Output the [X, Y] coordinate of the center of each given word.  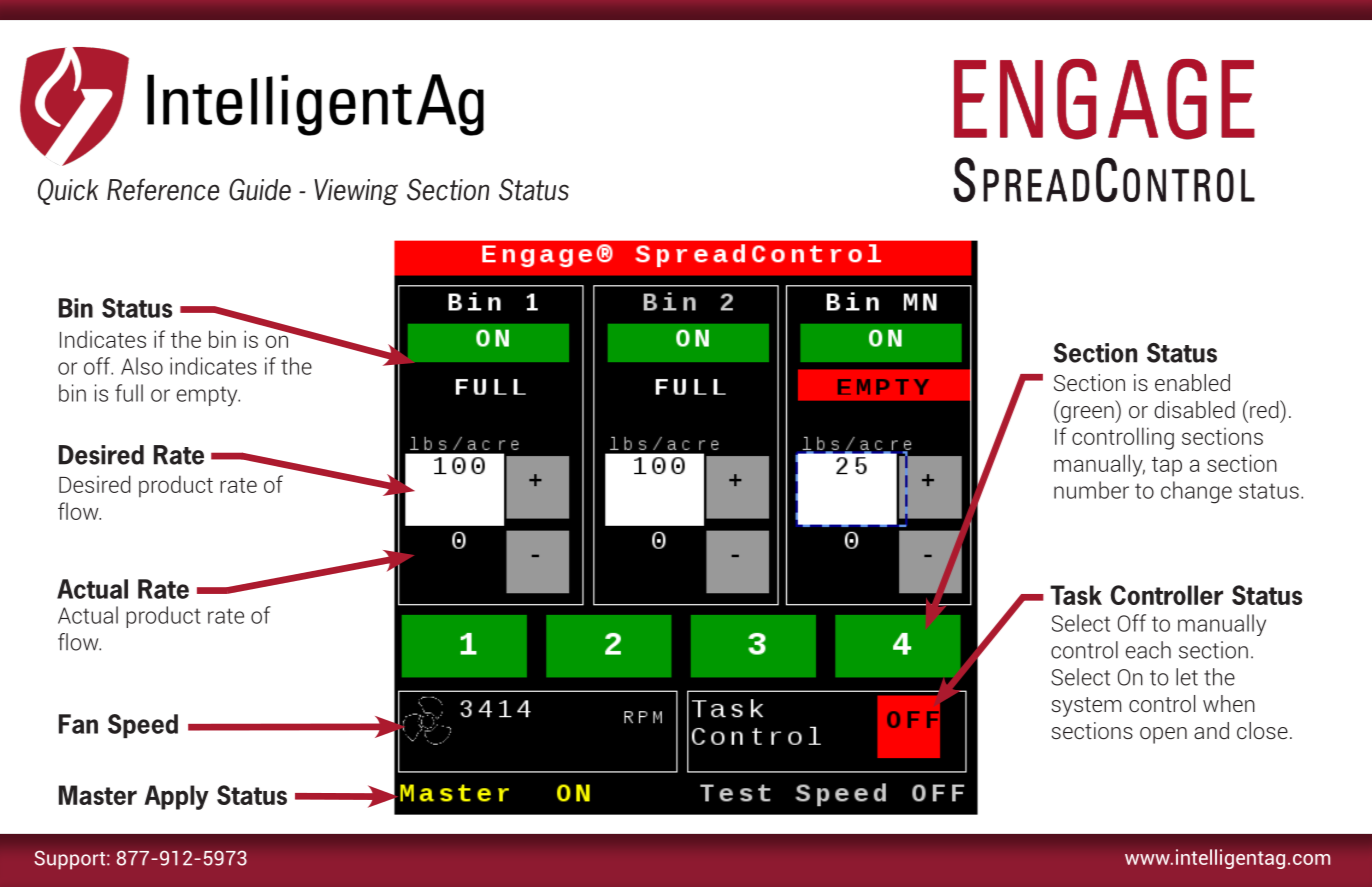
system [1086, 707]
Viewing [356, 192]
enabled [1192, 382]
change [1196, 492]
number [1091, 490]
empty [208, 396]
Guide [260, 189]
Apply [176, 797]
